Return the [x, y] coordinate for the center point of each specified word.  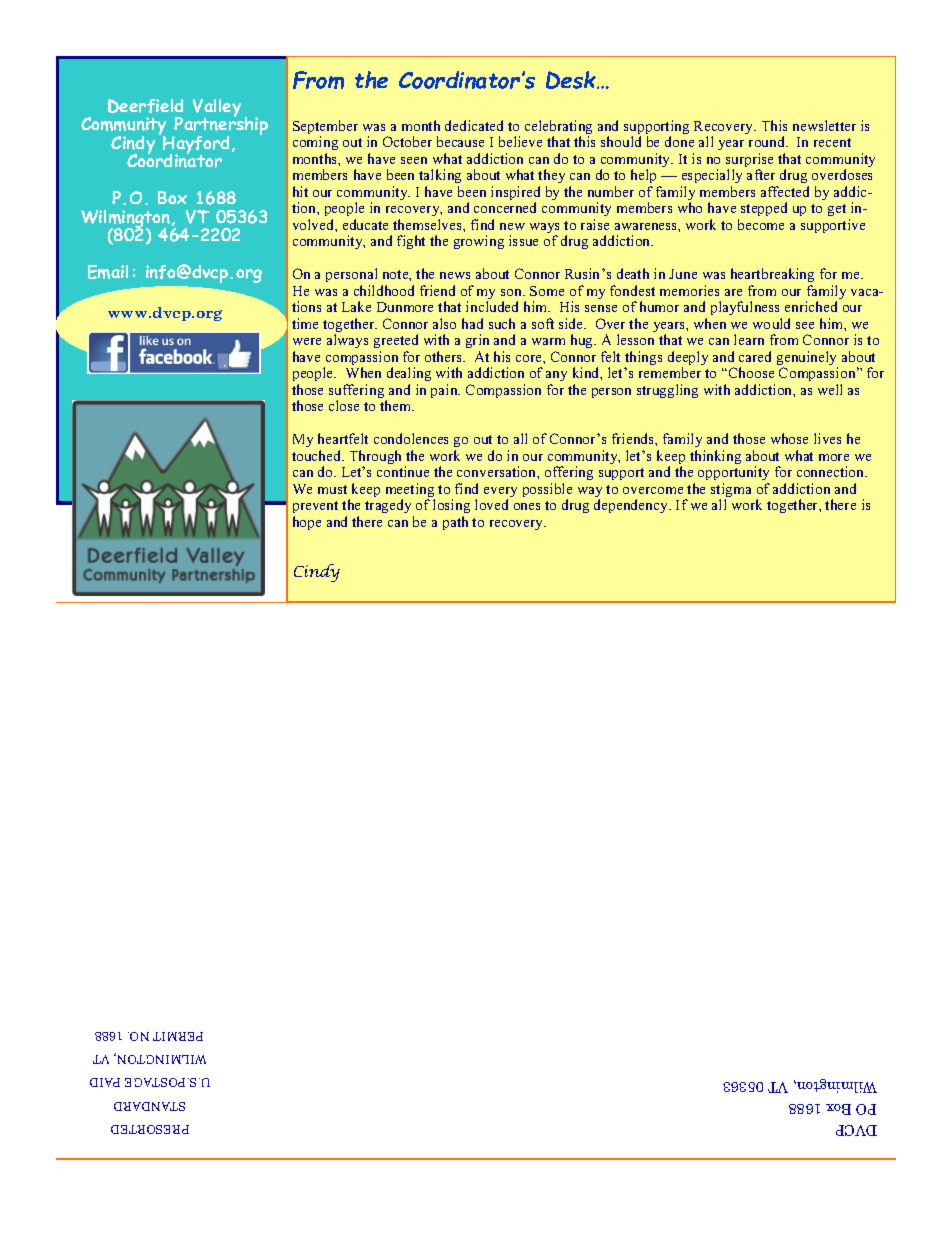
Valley [217, 109]
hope [307, 523]
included [492, 306]
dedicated [474, 125]
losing [451, 506]
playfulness [746, 310]
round [768, 141]
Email [108, 272]
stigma [731, 491]
